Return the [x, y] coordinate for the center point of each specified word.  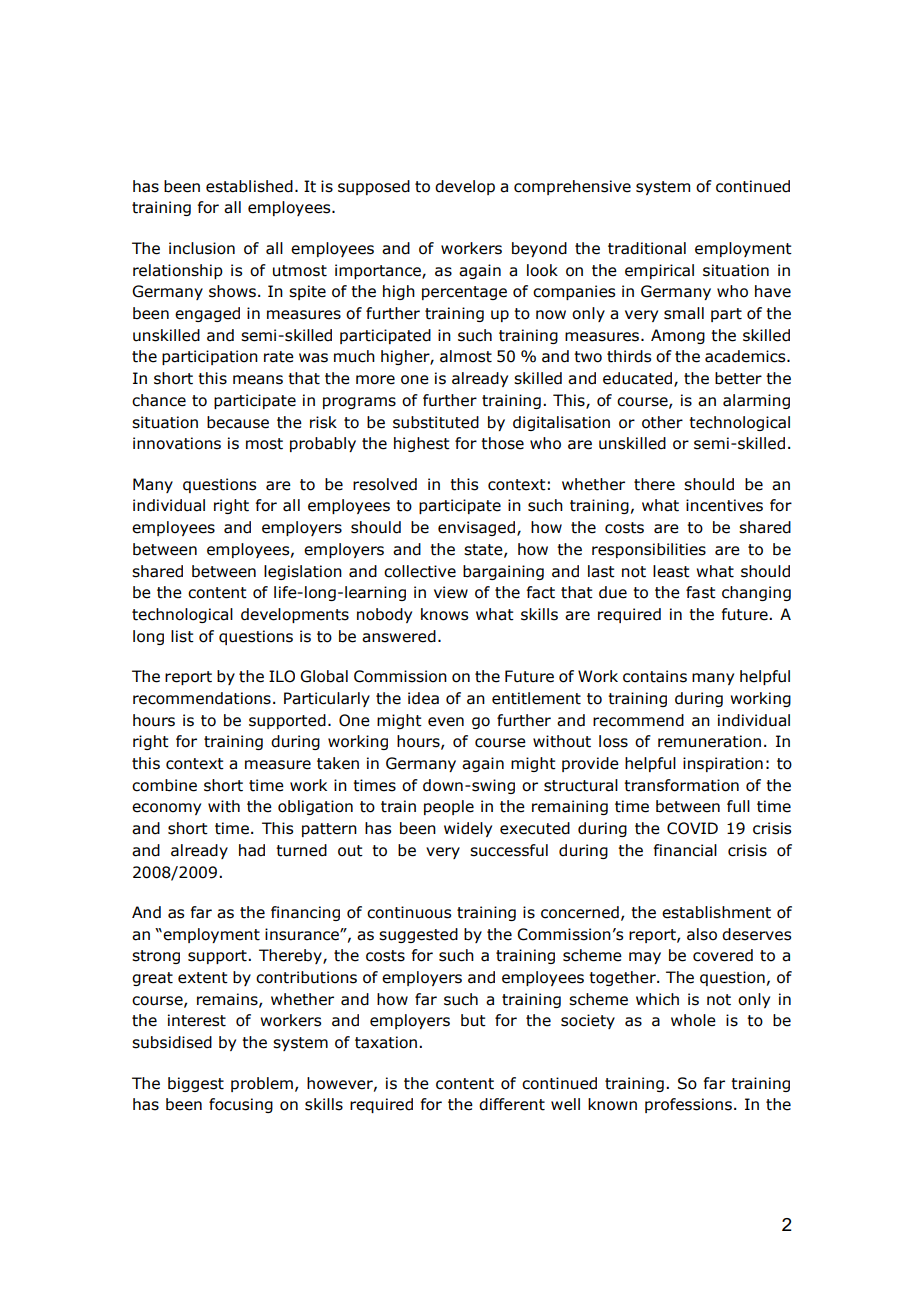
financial [685, 850]
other [662, 422]
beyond [539, 249]
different [512, 1104]
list [182, 636]
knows [444, 614]
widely [468, 829]
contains [655, 676]
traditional [647, 248]
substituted [436, 422]
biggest [196, 1084]
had [252, 850]
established [249, 186]
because [238, 422]
